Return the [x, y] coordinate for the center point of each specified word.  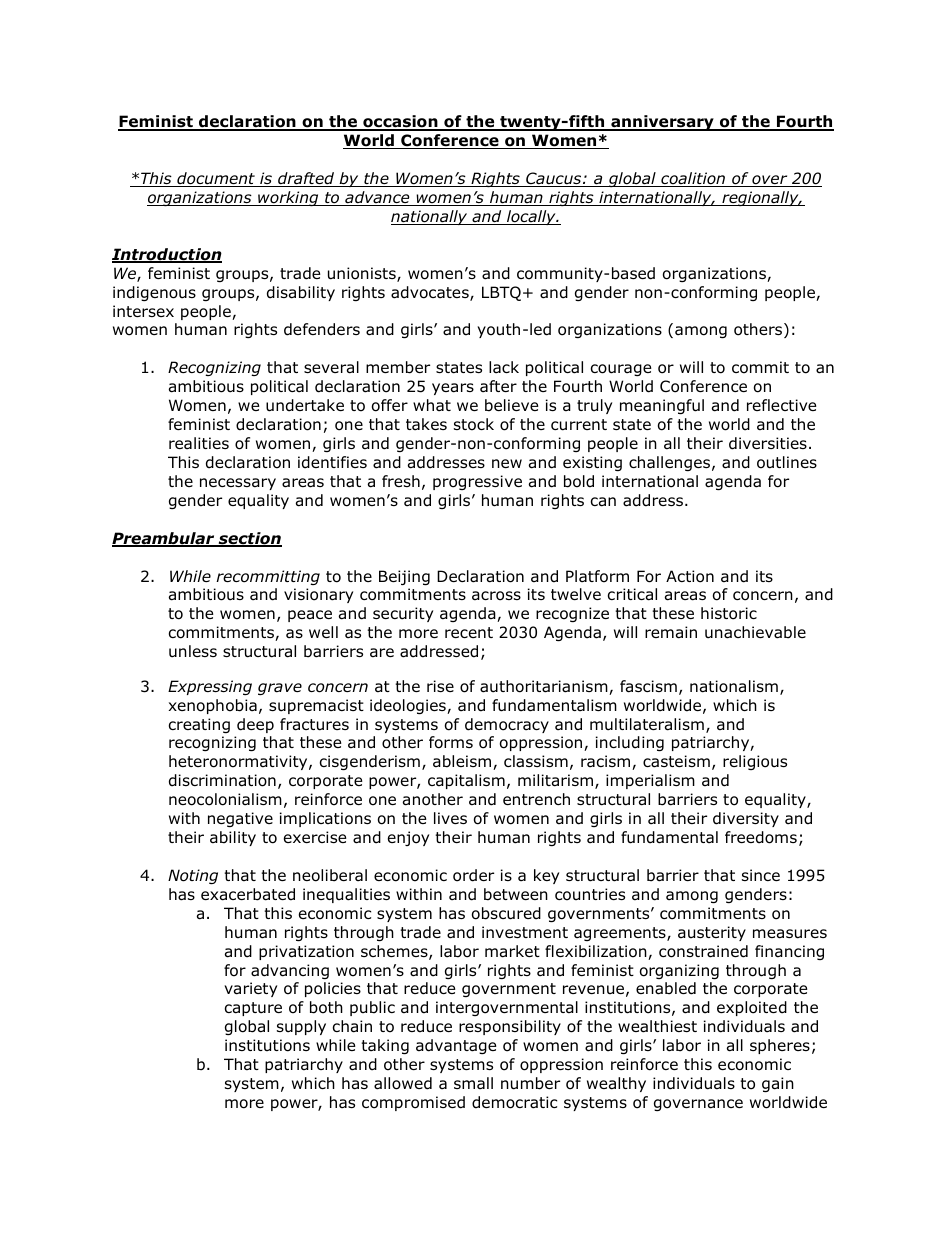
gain [778, 1084]
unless [193, 651]
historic [729, 613]
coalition [693, 179]
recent [469, 632]
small [473, 1083]
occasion [400, 123]
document [216, 179]
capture [253, 1009]
